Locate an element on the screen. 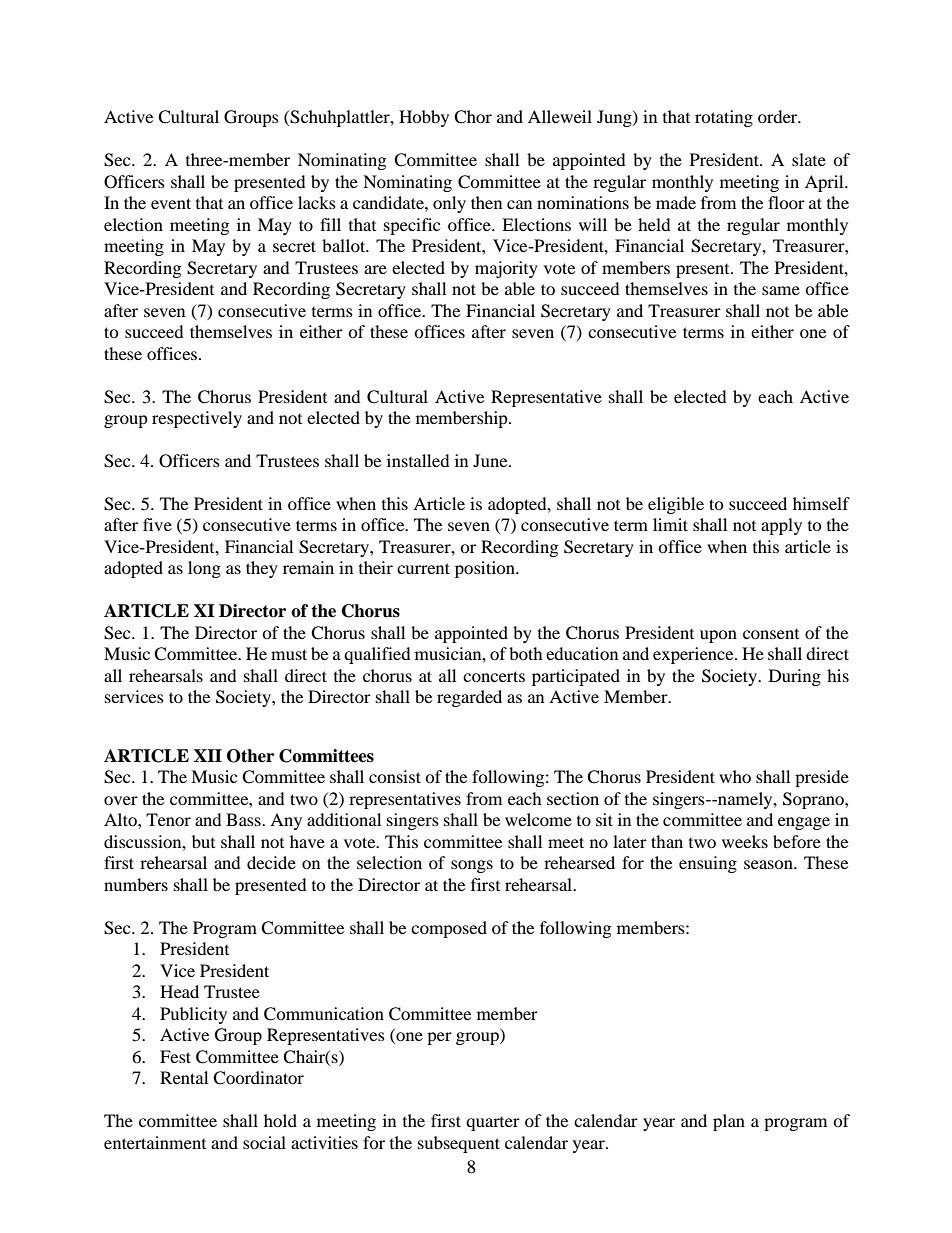 This screenshot has width=952, height=1233. long is located at coordinates (204, 569).
